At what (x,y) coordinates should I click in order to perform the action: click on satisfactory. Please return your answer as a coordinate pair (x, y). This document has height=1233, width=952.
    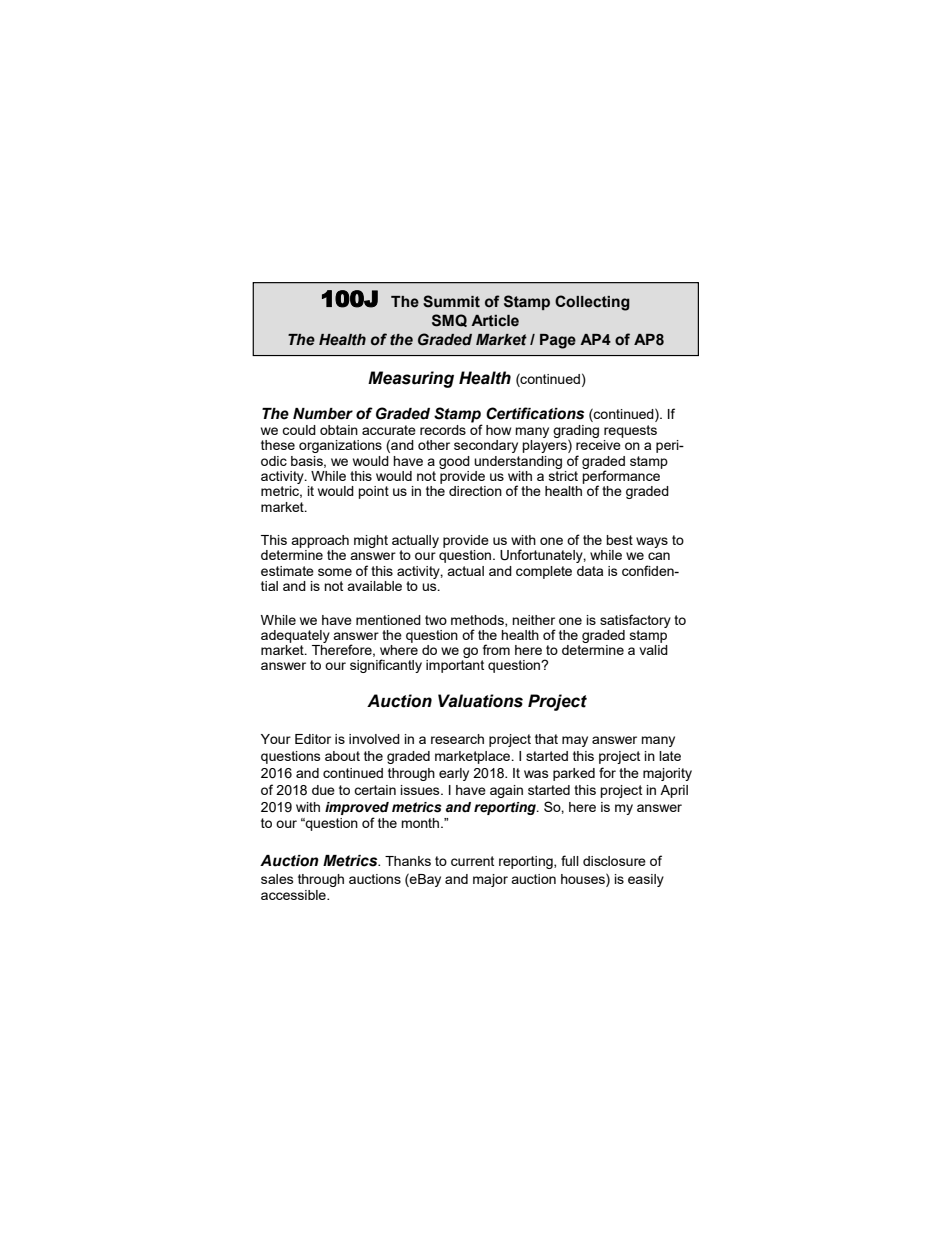
    Looking at the image, I should click on (635, 621).
